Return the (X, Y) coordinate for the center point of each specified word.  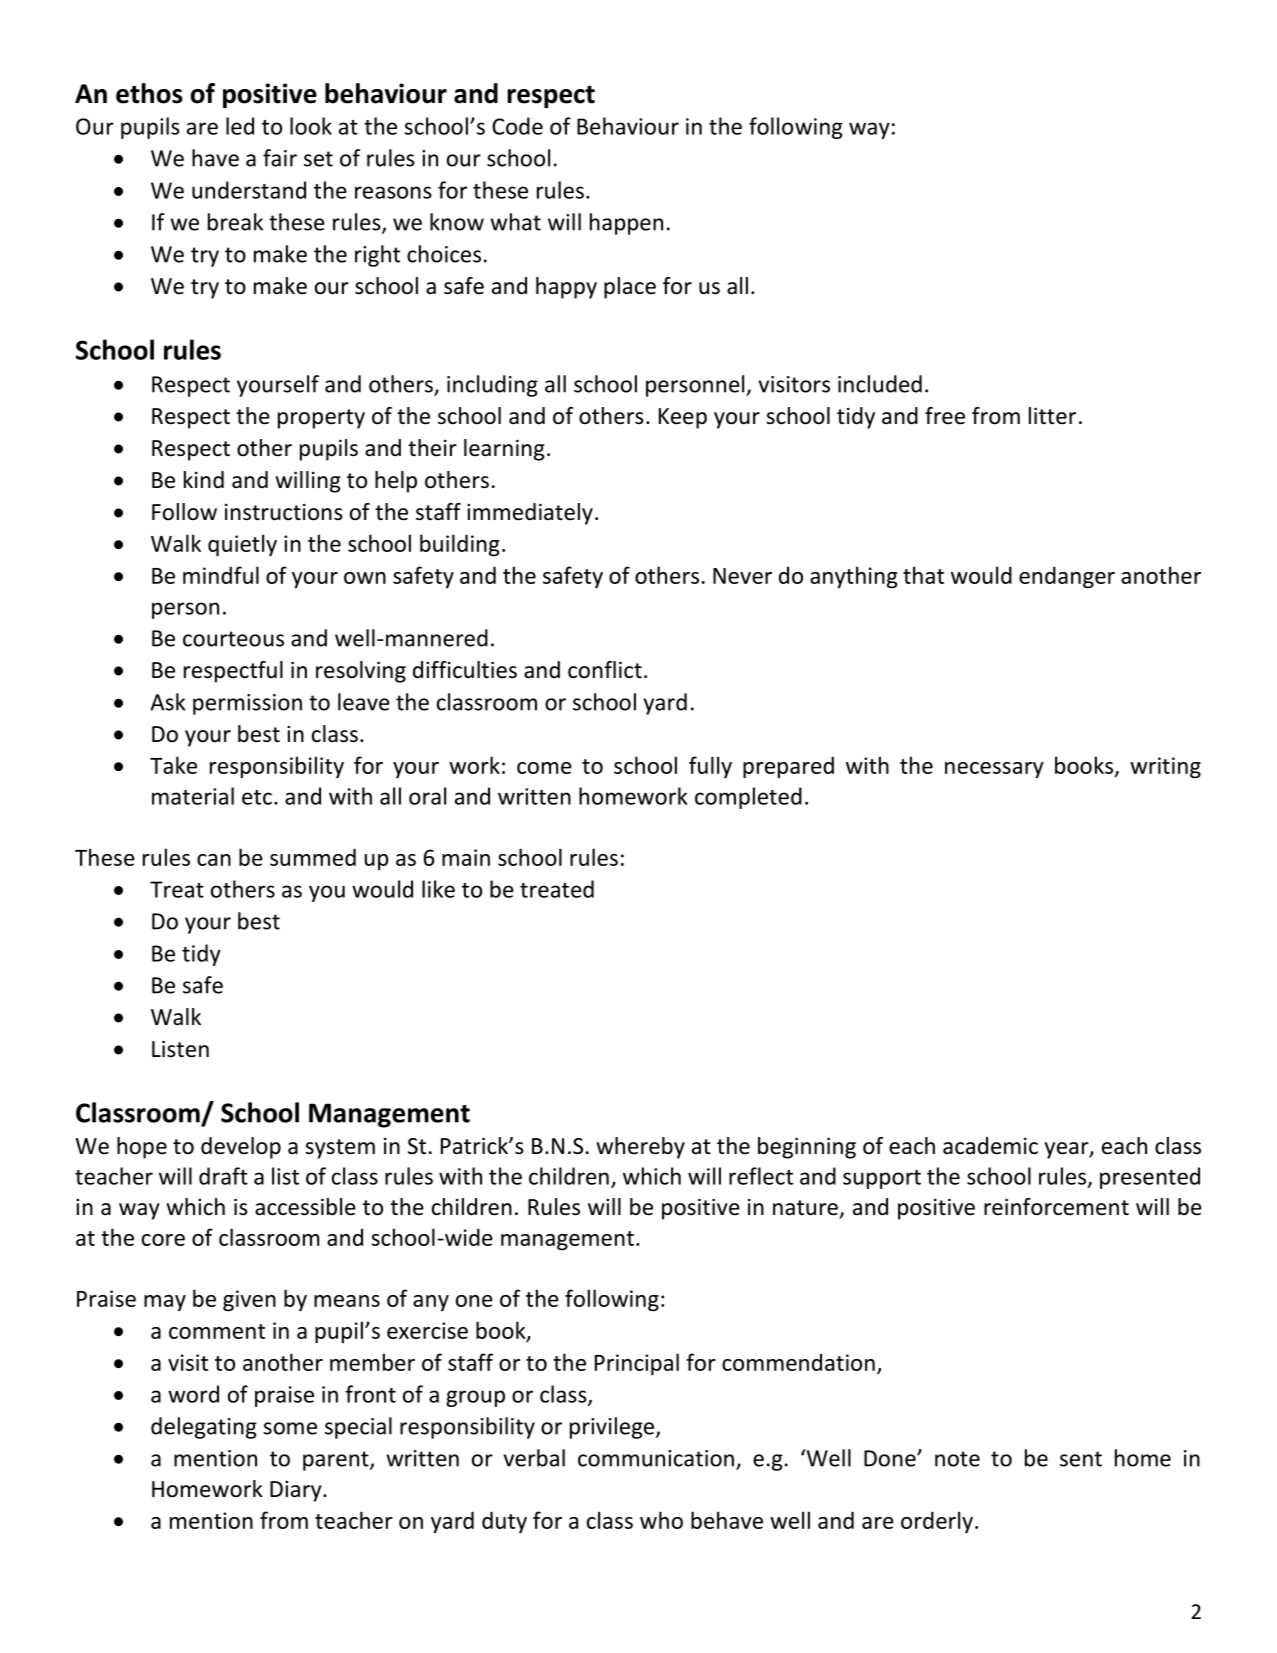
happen (626, 224)
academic (990, 1146)
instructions (284, 512)
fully (710, 767)
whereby (640, 1148)
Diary (297, 1491)
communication (656, 1458)
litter (1052, 416)
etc (257, 797)
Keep (683, 418)
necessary (994, 770)
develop (241, 1148)
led (240, 126)
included (880, 384)
